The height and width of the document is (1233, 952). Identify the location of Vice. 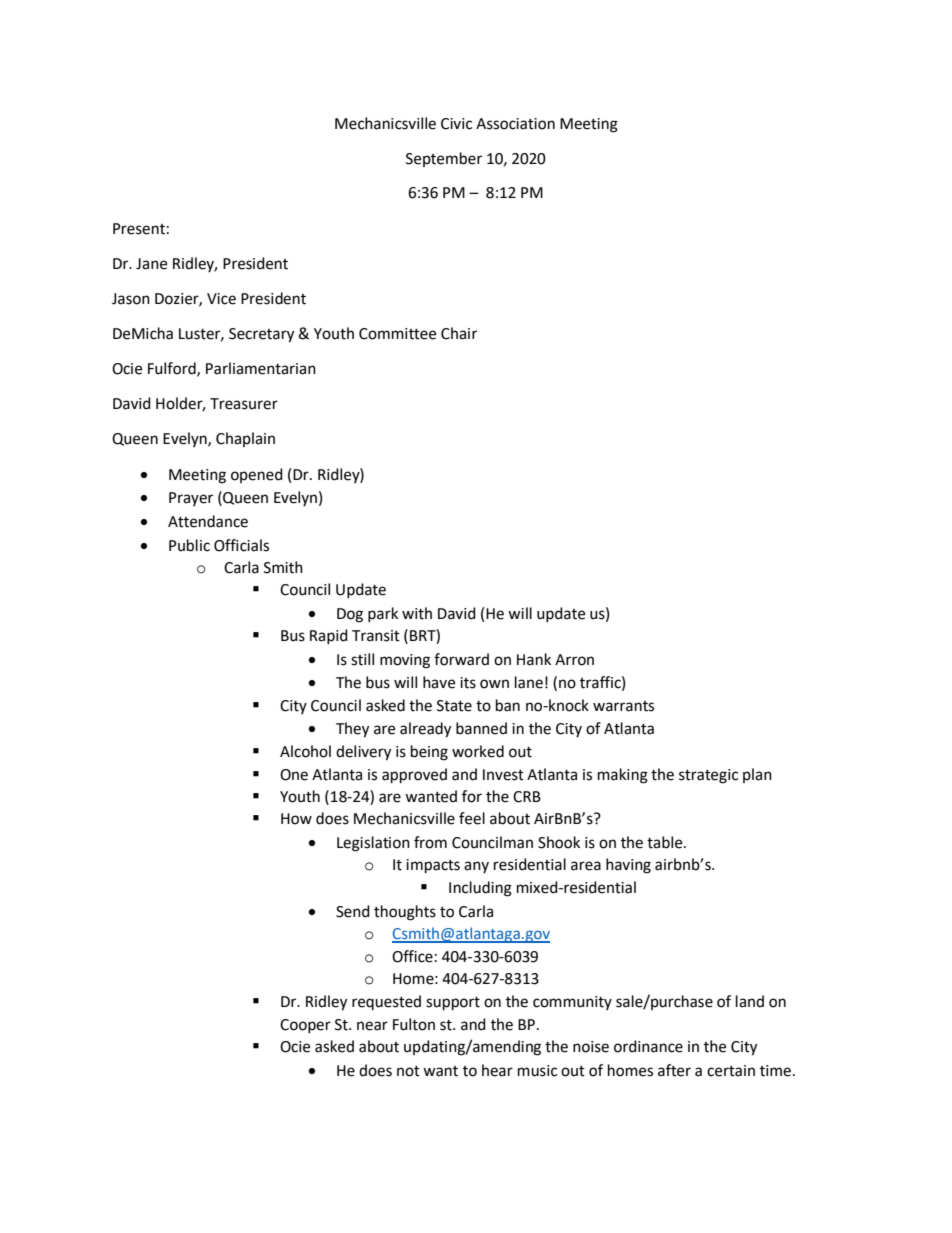
(221, 299).
